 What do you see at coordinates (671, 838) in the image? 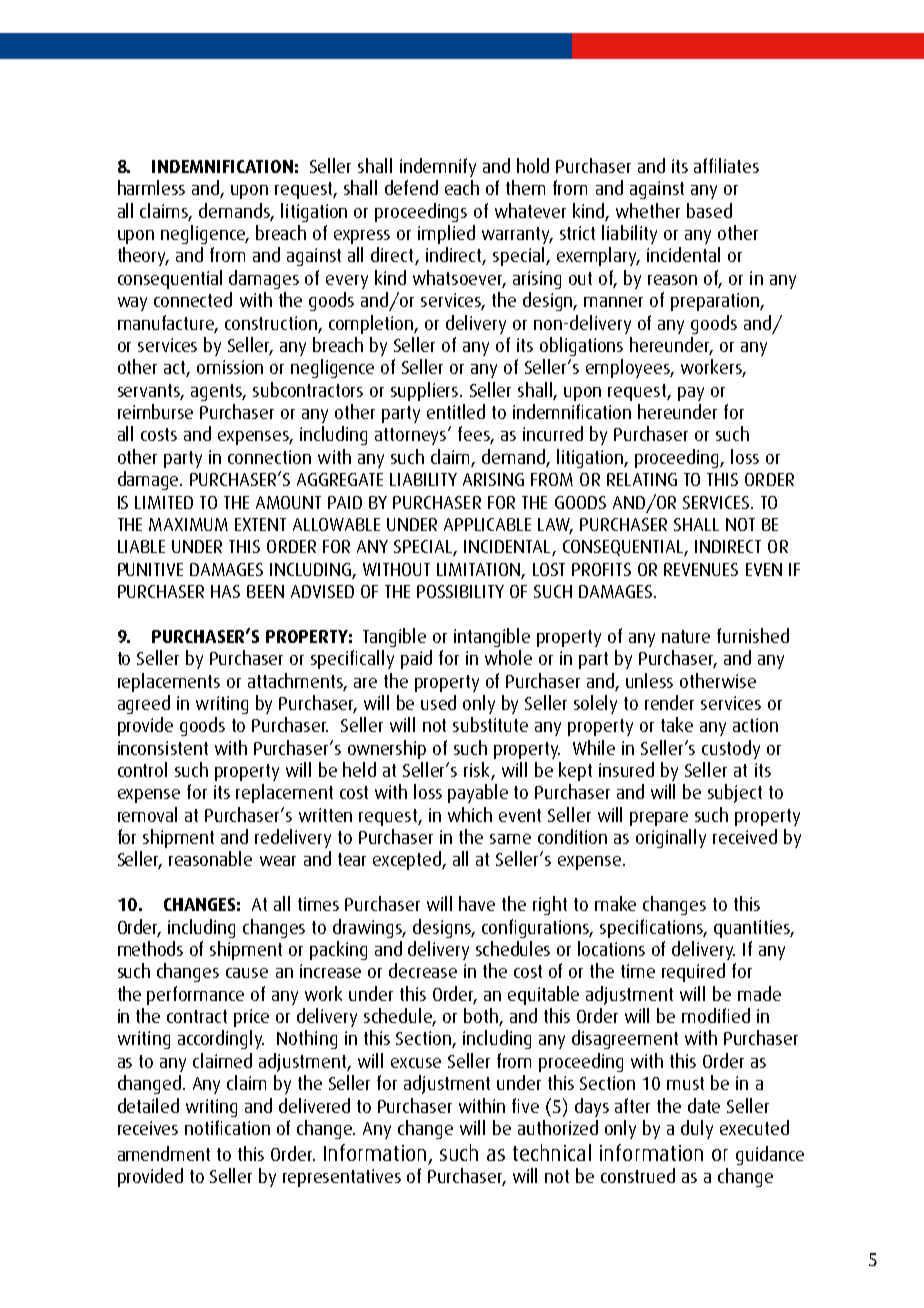
I see `originally` at bounding box center [671, 838].
